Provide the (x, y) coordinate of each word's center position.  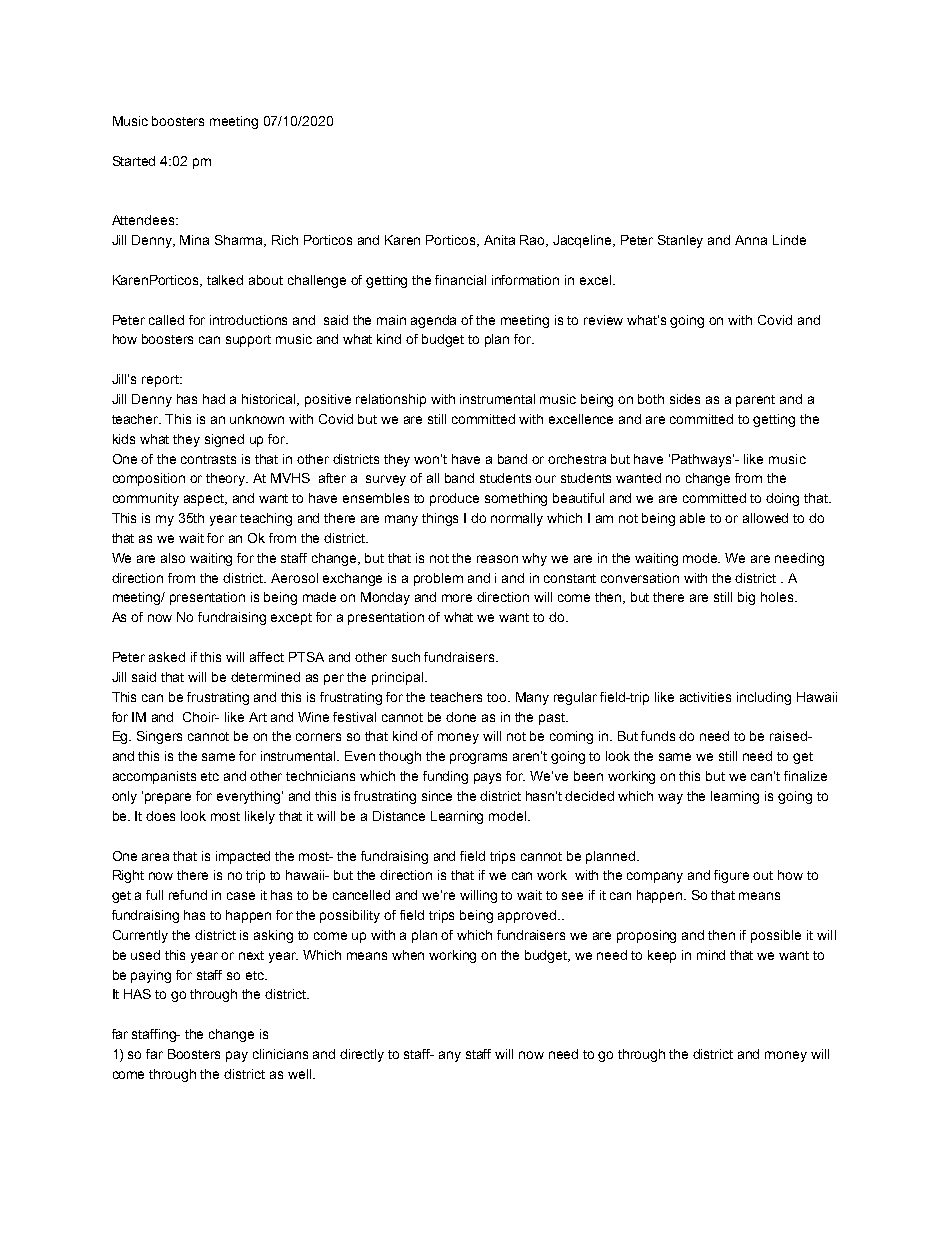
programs (478, 758)
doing (782, 499)
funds (658, 736)
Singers (159, 737)
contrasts (208, 459)
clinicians (280, 1054)
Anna (751, 240)
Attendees (144, 220)
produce (454, 499)
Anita (499, 240)
